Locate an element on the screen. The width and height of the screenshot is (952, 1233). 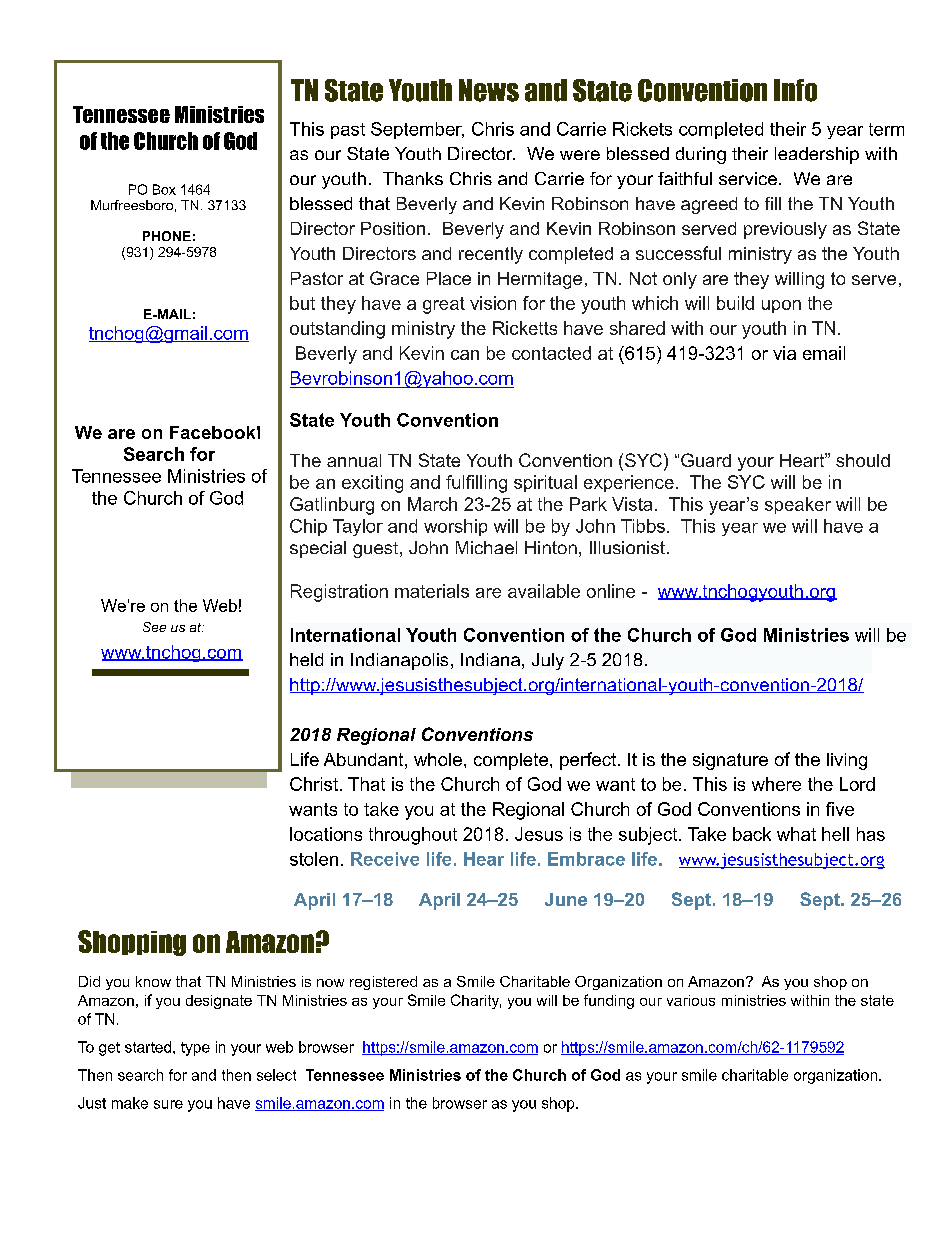
locations is located at coordinates (326, 834).
